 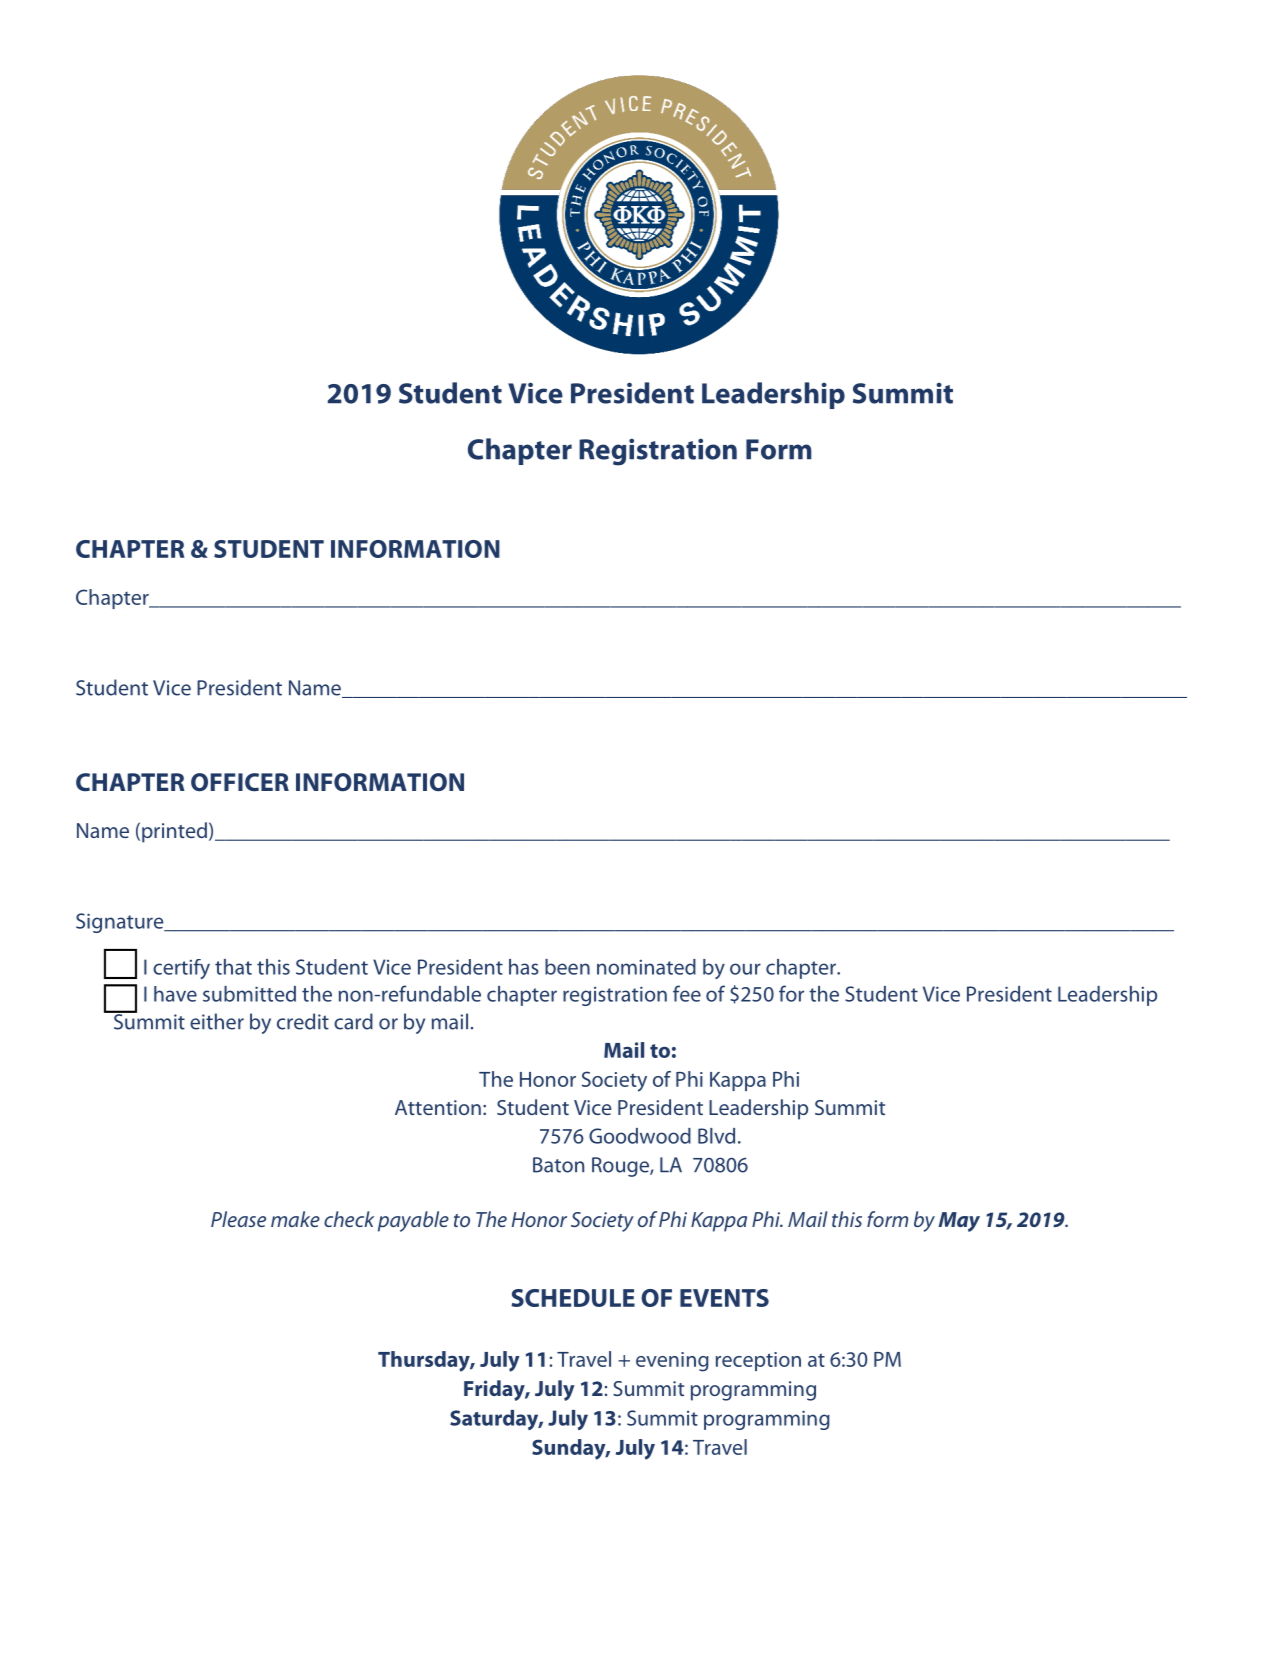 I want to click on evening, so click(x=672, y=1362).
